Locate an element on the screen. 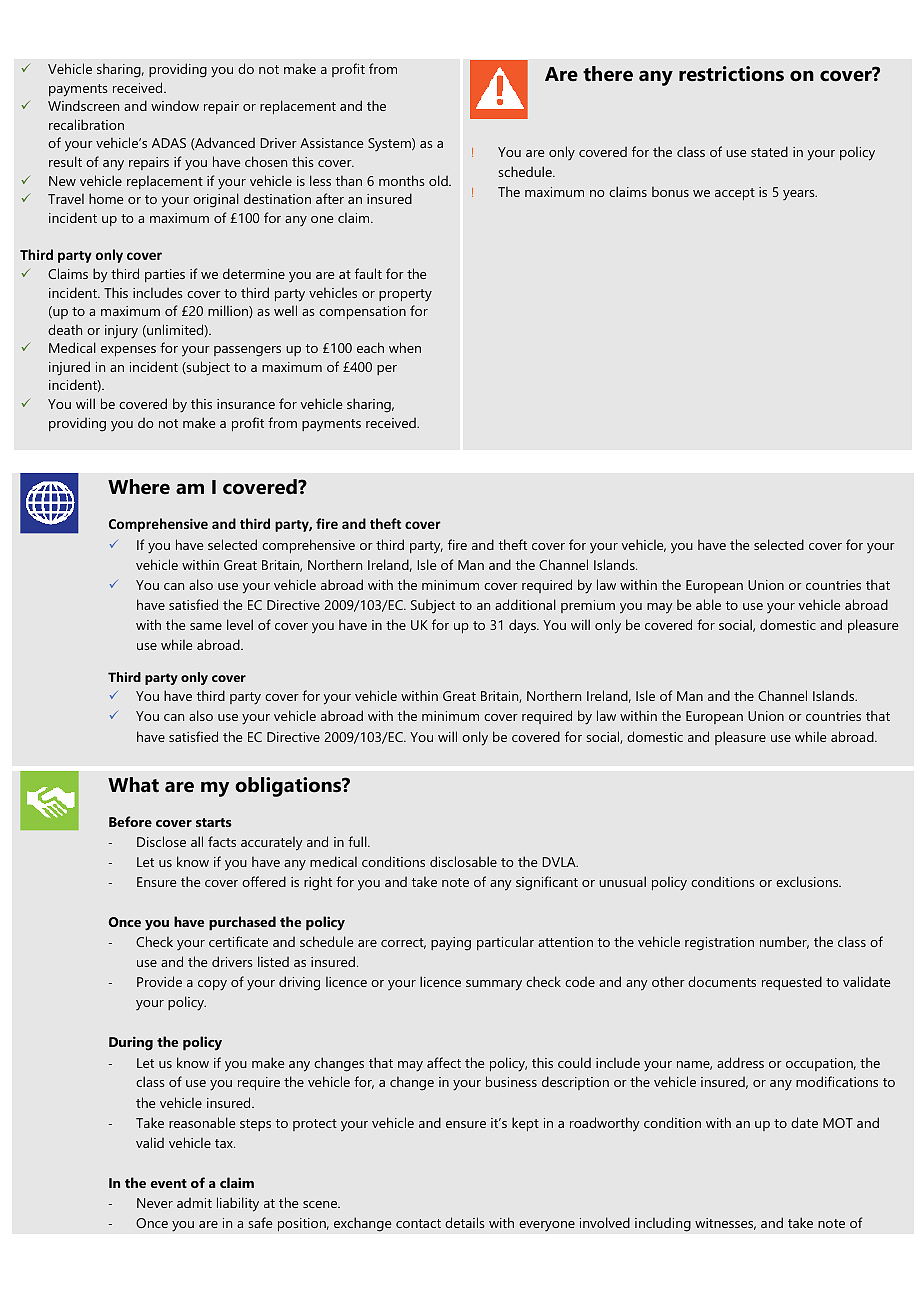  when is located at coordinates (405, 347).
